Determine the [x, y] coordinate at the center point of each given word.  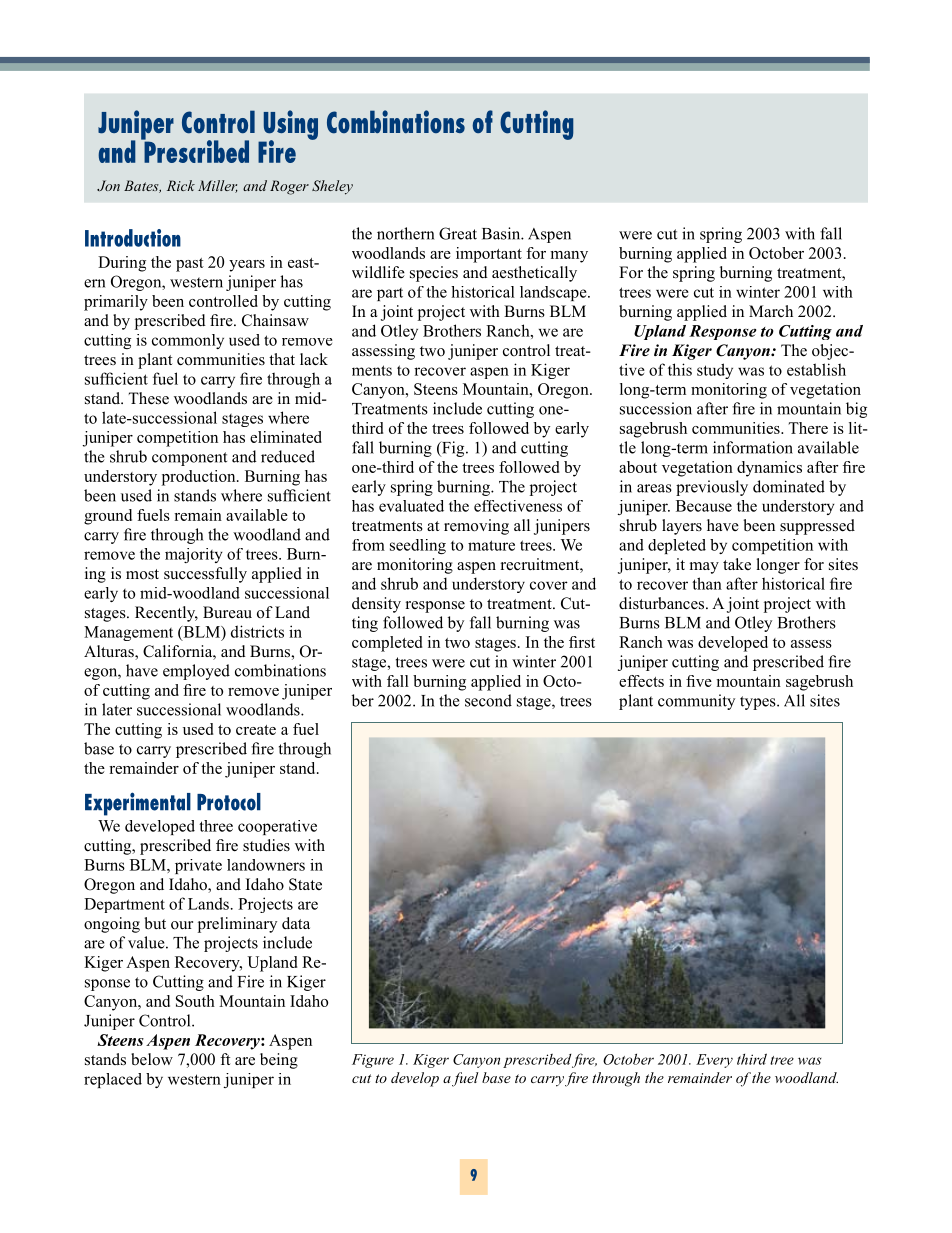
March [771, 311]
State [305, 884]
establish [816, 369]
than [707, 583]
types [759, 703]
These [148, 398]
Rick [181, 185]
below [152, 1059]
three [216, 826]
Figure [373, 1061]
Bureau [227, 612]
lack [314, 359]
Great [458, 233]
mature [491, 545]
